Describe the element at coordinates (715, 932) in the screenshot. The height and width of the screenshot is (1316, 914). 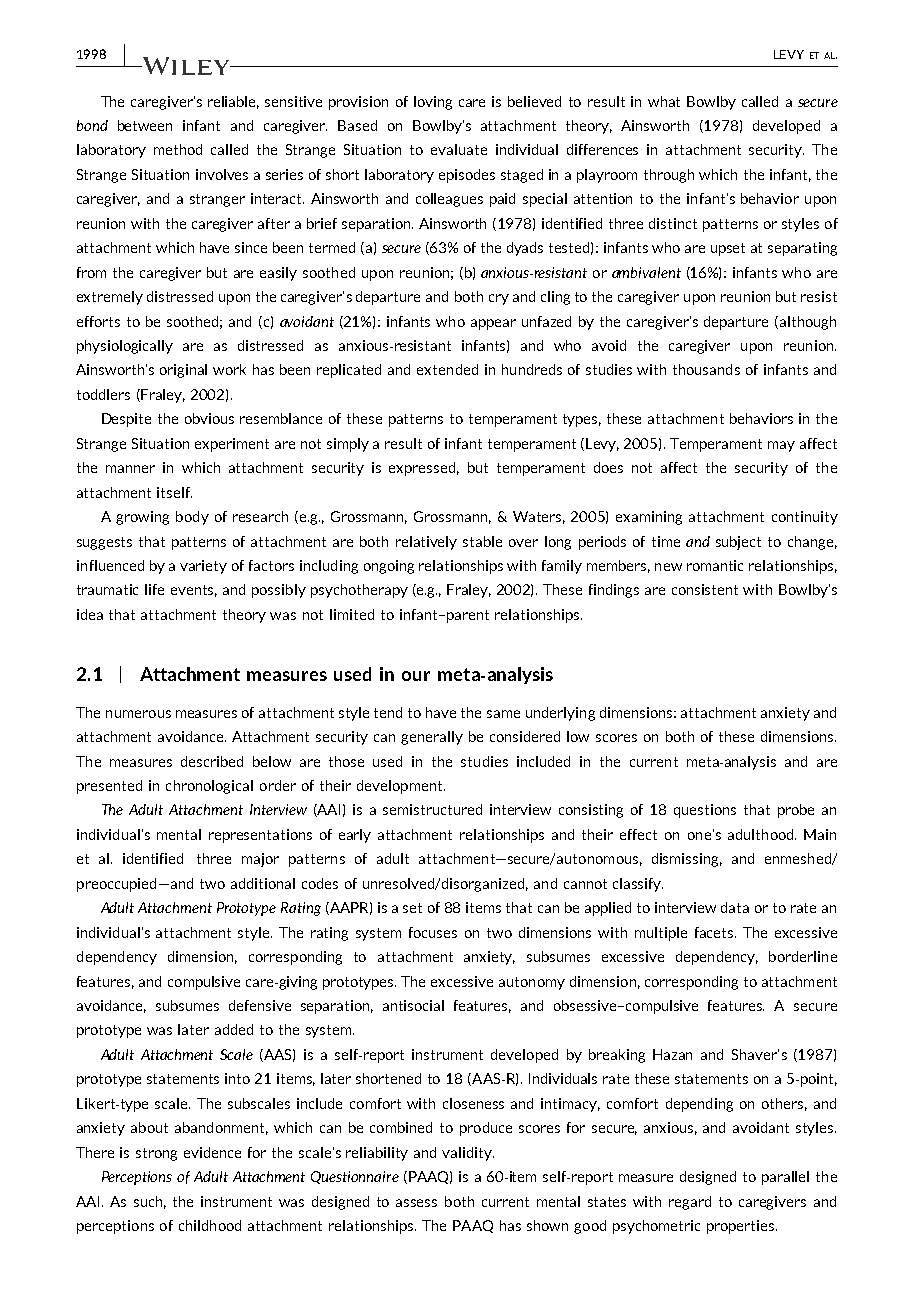
I see `facets` at that location.
